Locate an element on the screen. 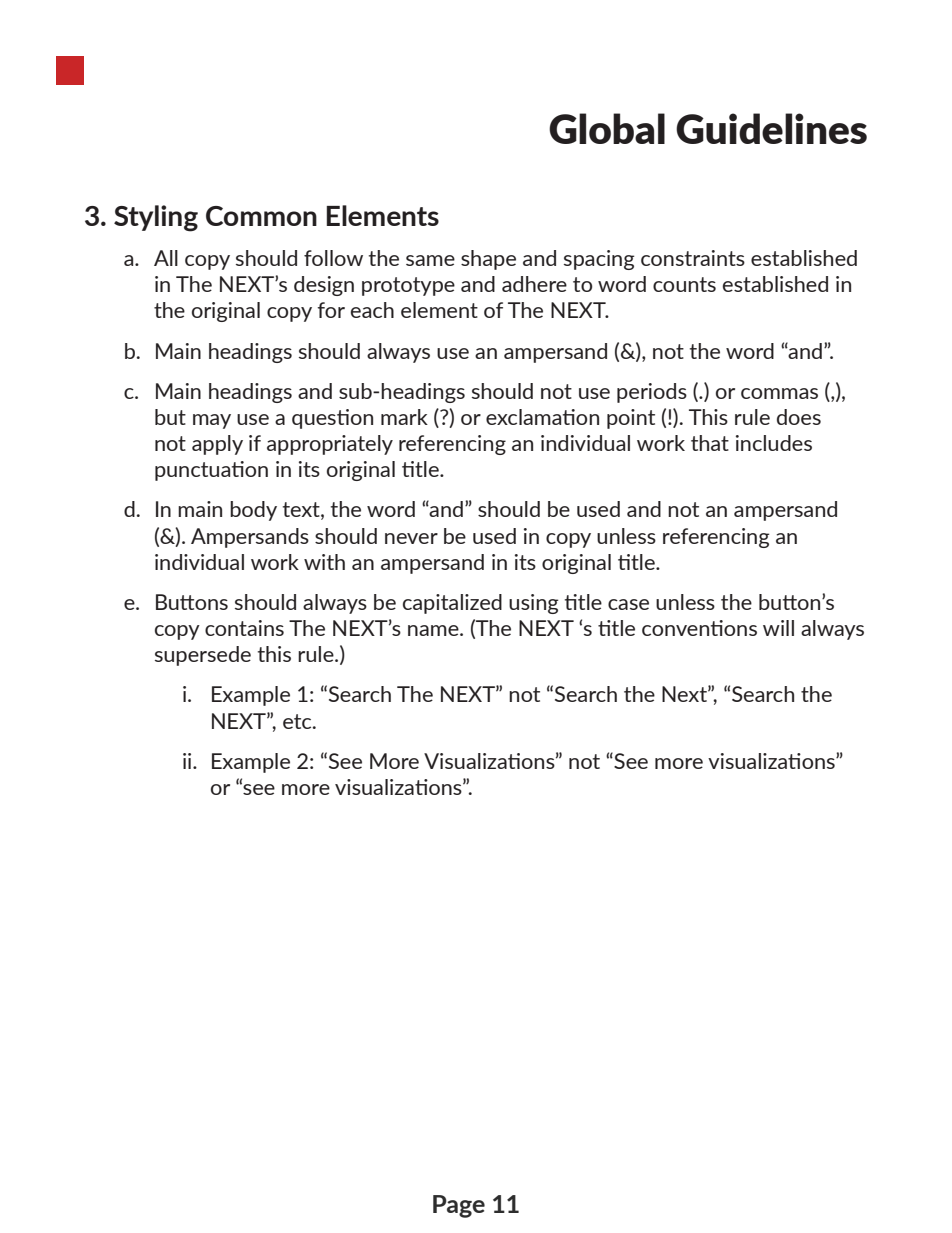  shape is located at coordinates (488, 260).
